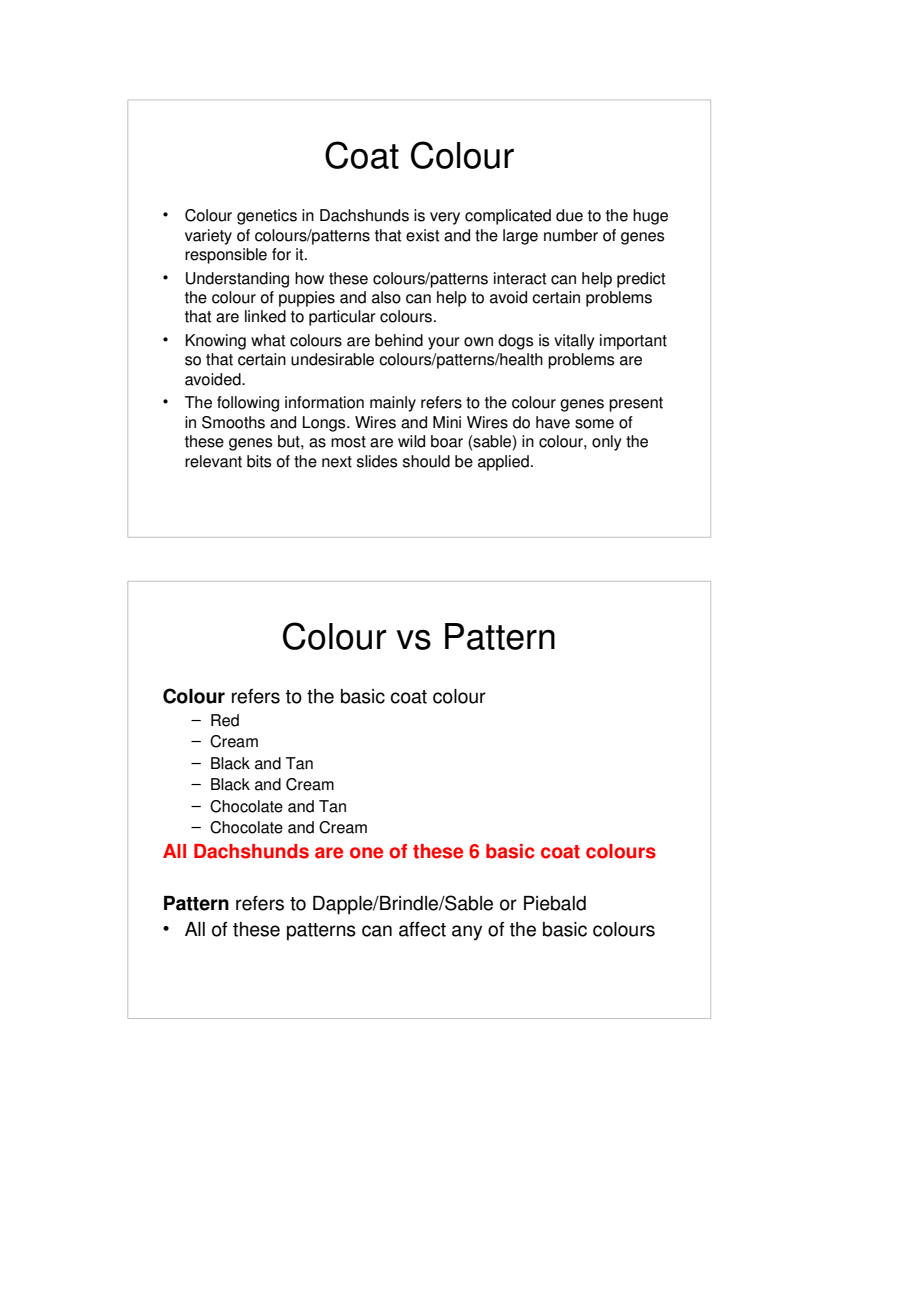 This screenshot has width=924, height=1308. What do you see at coordinates (571, 235) in the screenshot?
I see `number` at bounding box center [571, 235].
